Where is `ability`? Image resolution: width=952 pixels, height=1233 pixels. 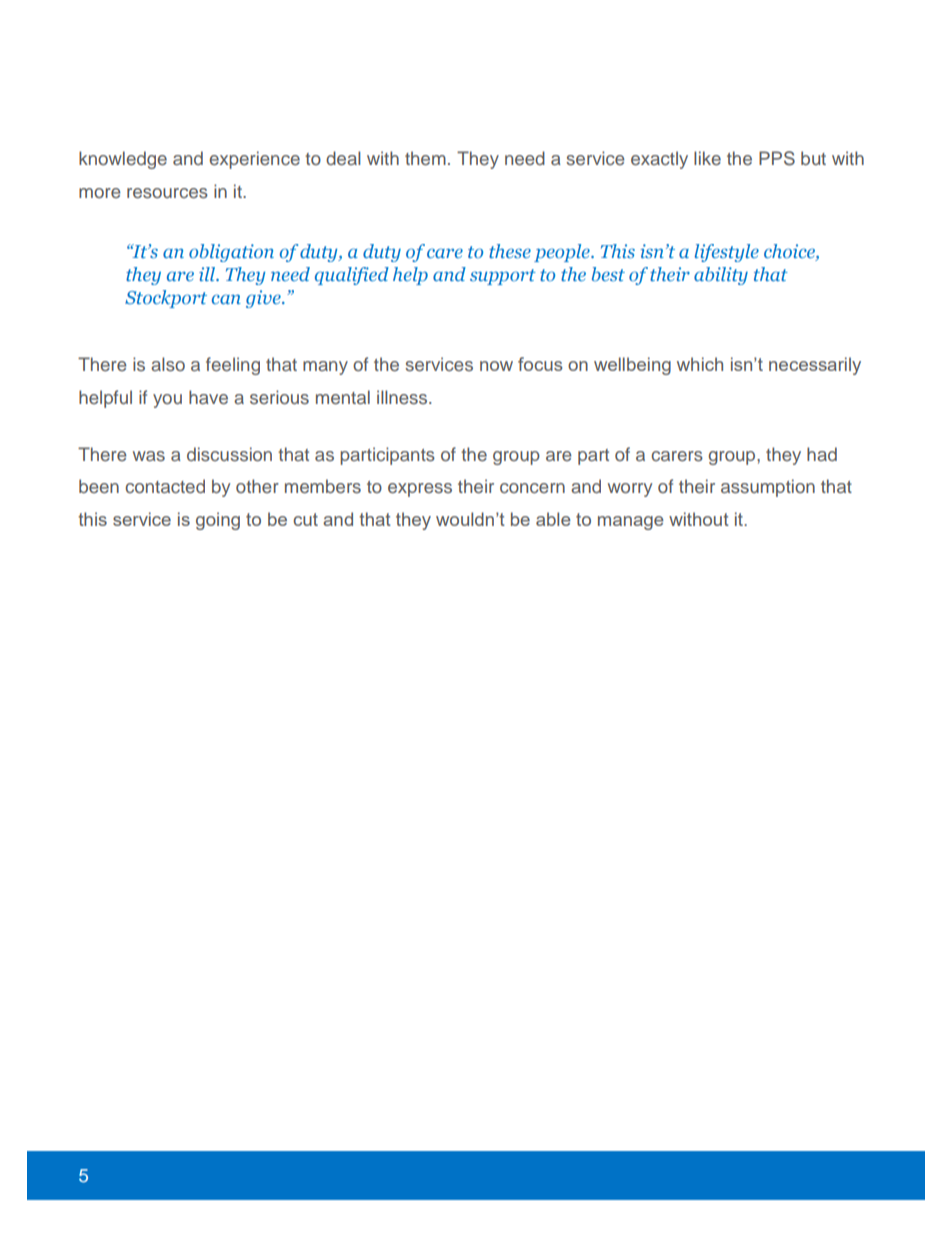 ability is located at coordinates (721, 276).
